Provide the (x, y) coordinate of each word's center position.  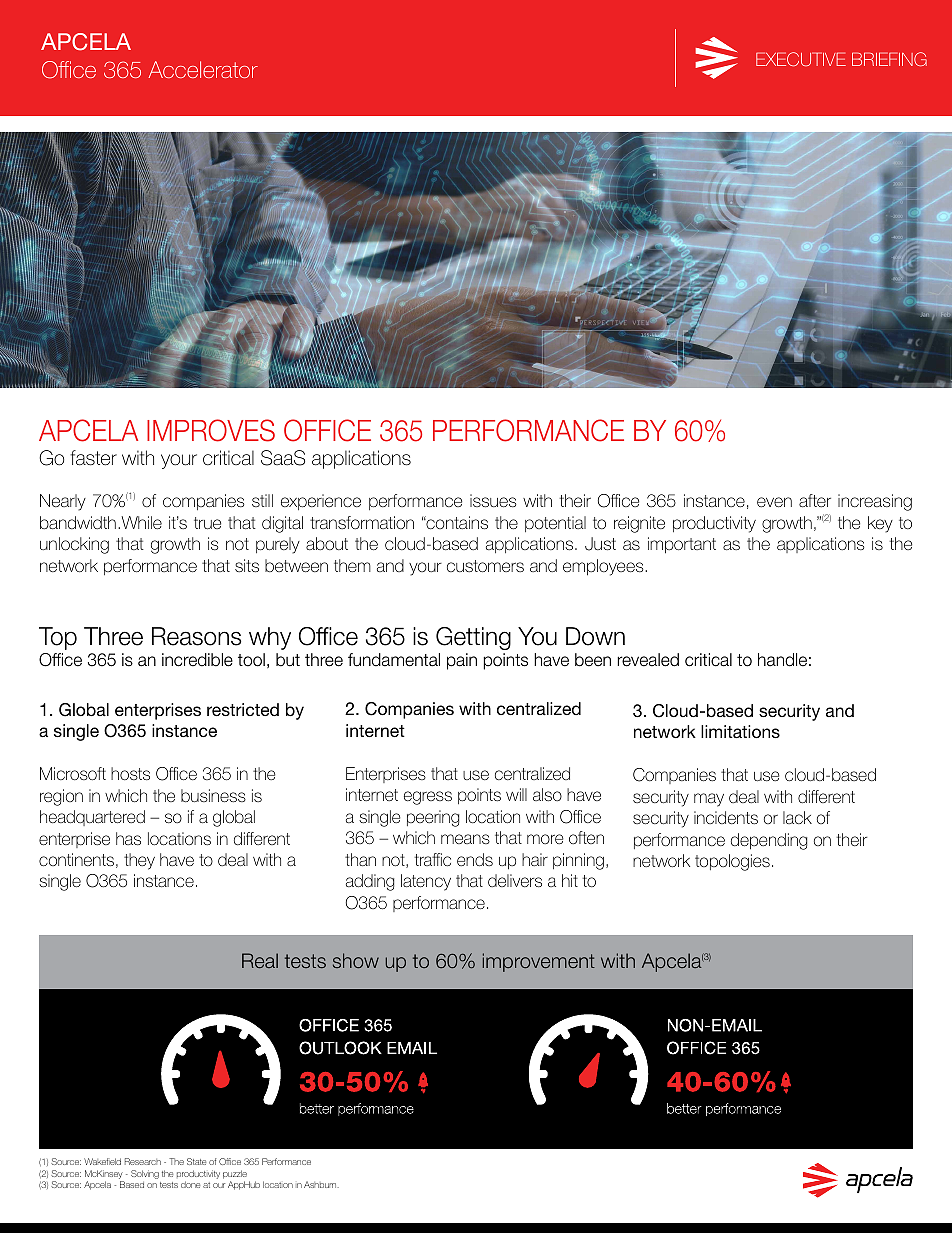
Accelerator (203, 69)
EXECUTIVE (801, 59)
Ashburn (321, 1184)
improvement (539, 962)
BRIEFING (889, 59)
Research (143, 1161)
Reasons (196, 636)
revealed (648, 660)
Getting (473, 638)
